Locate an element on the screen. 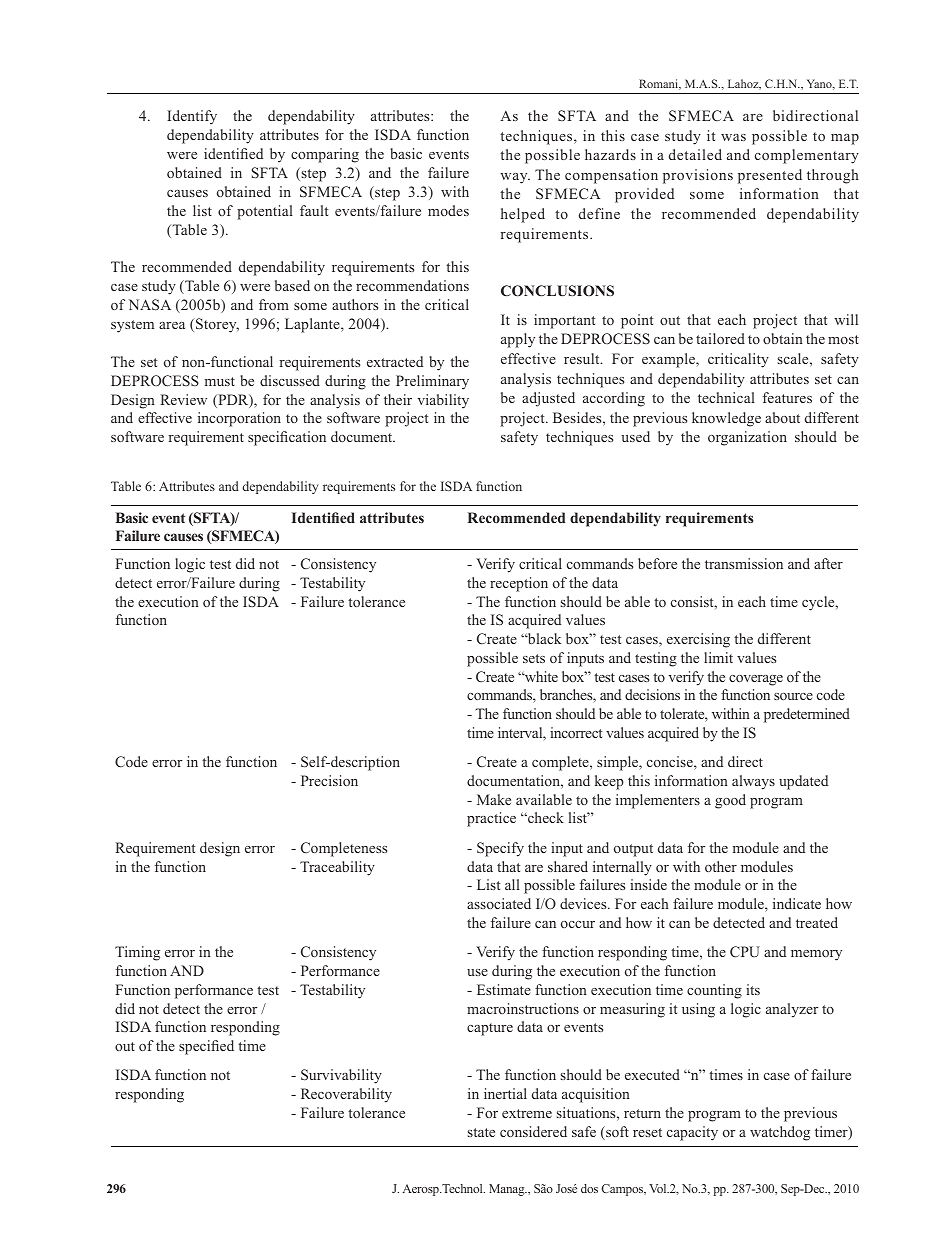 Image resolution: width=952 pixels, height=1240 pixels. limit is located at coordinates (718, 657).
